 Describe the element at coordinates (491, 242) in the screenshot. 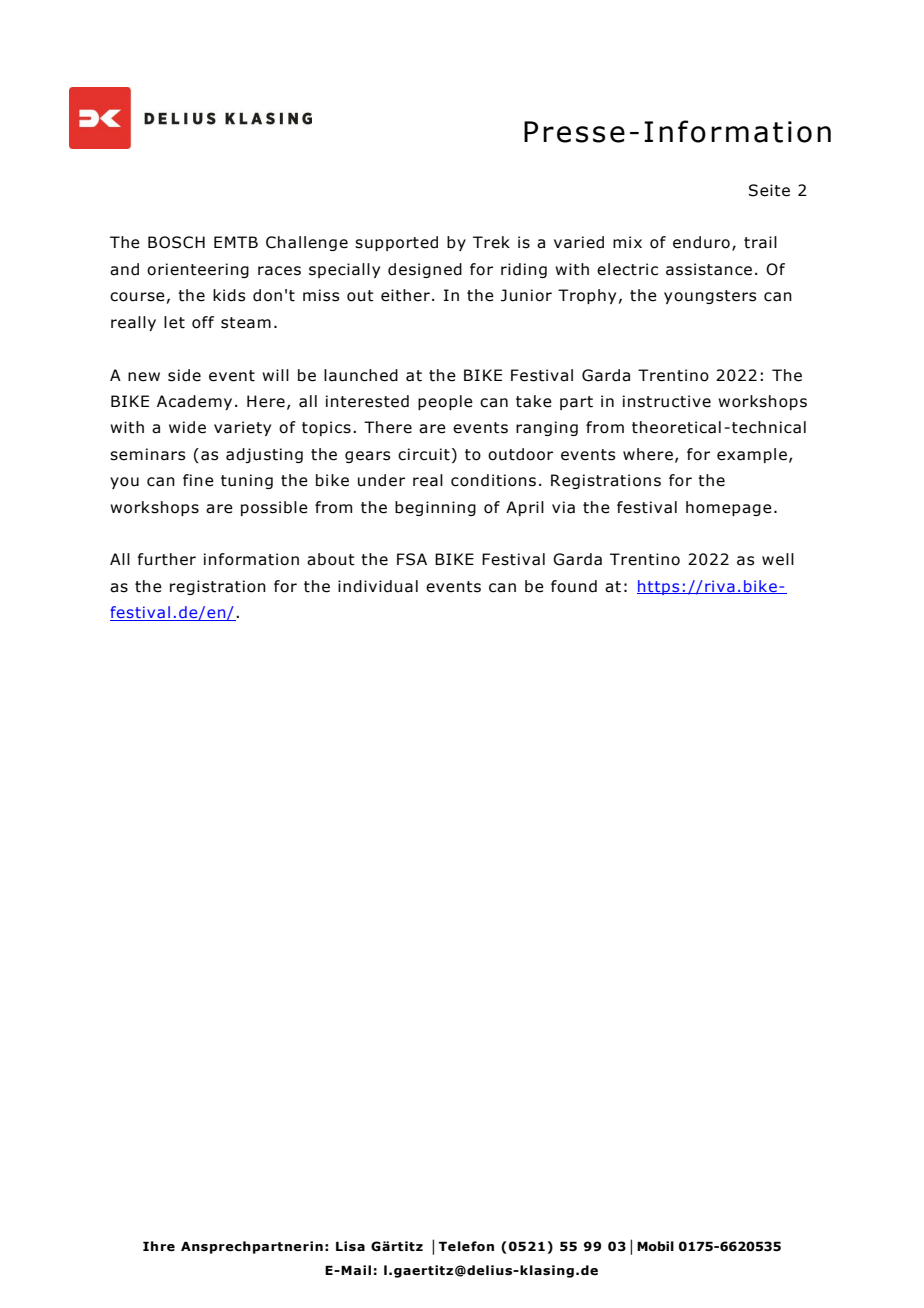

I see `Trek` at that location.
